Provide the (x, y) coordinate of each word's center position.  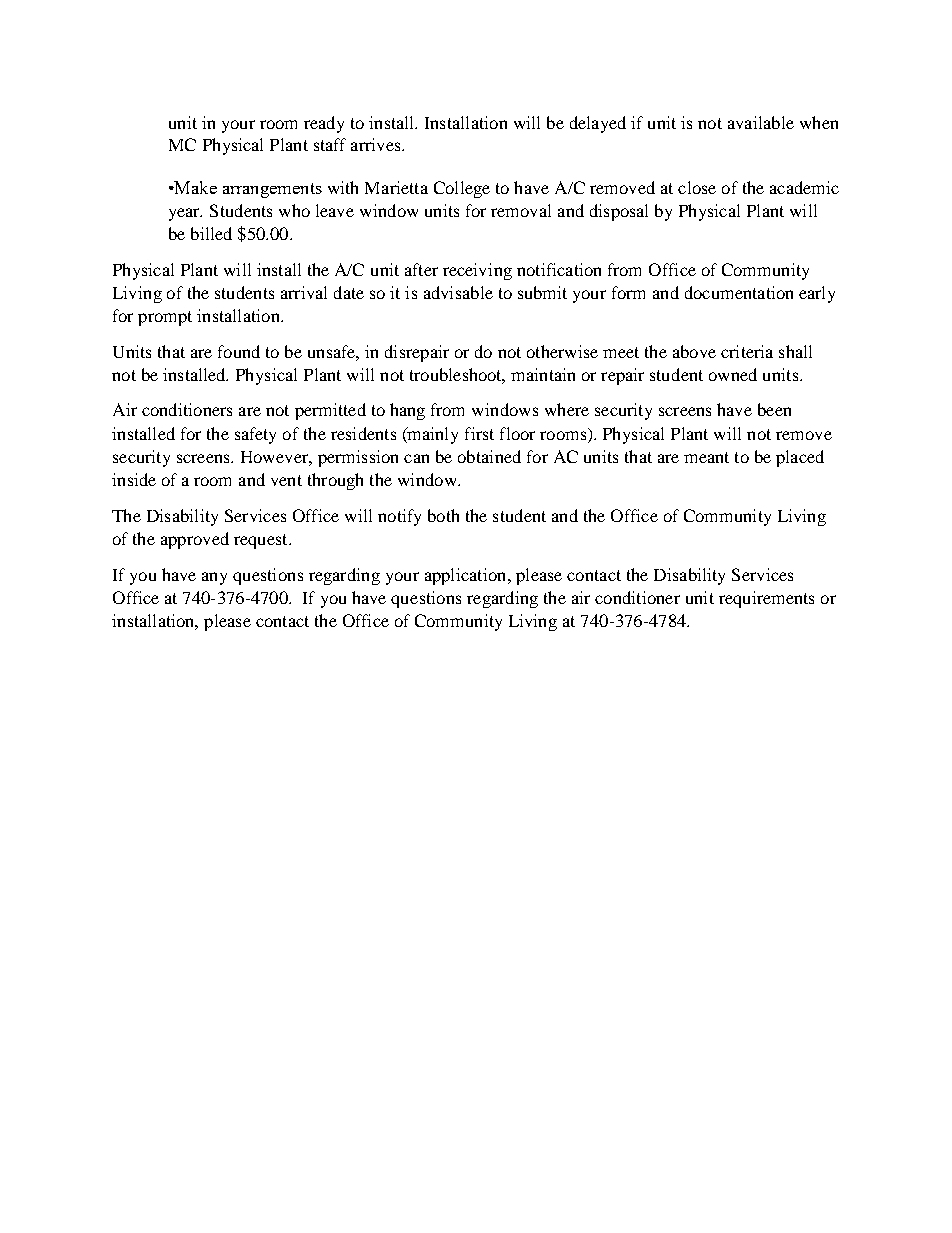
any (214, 578)
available (761, 122)
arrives (377, 144)
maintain (543, 374)
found (239, 351)
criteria (747, 351)
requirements (766, 599)
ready (324, 124)
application (467, 576)
